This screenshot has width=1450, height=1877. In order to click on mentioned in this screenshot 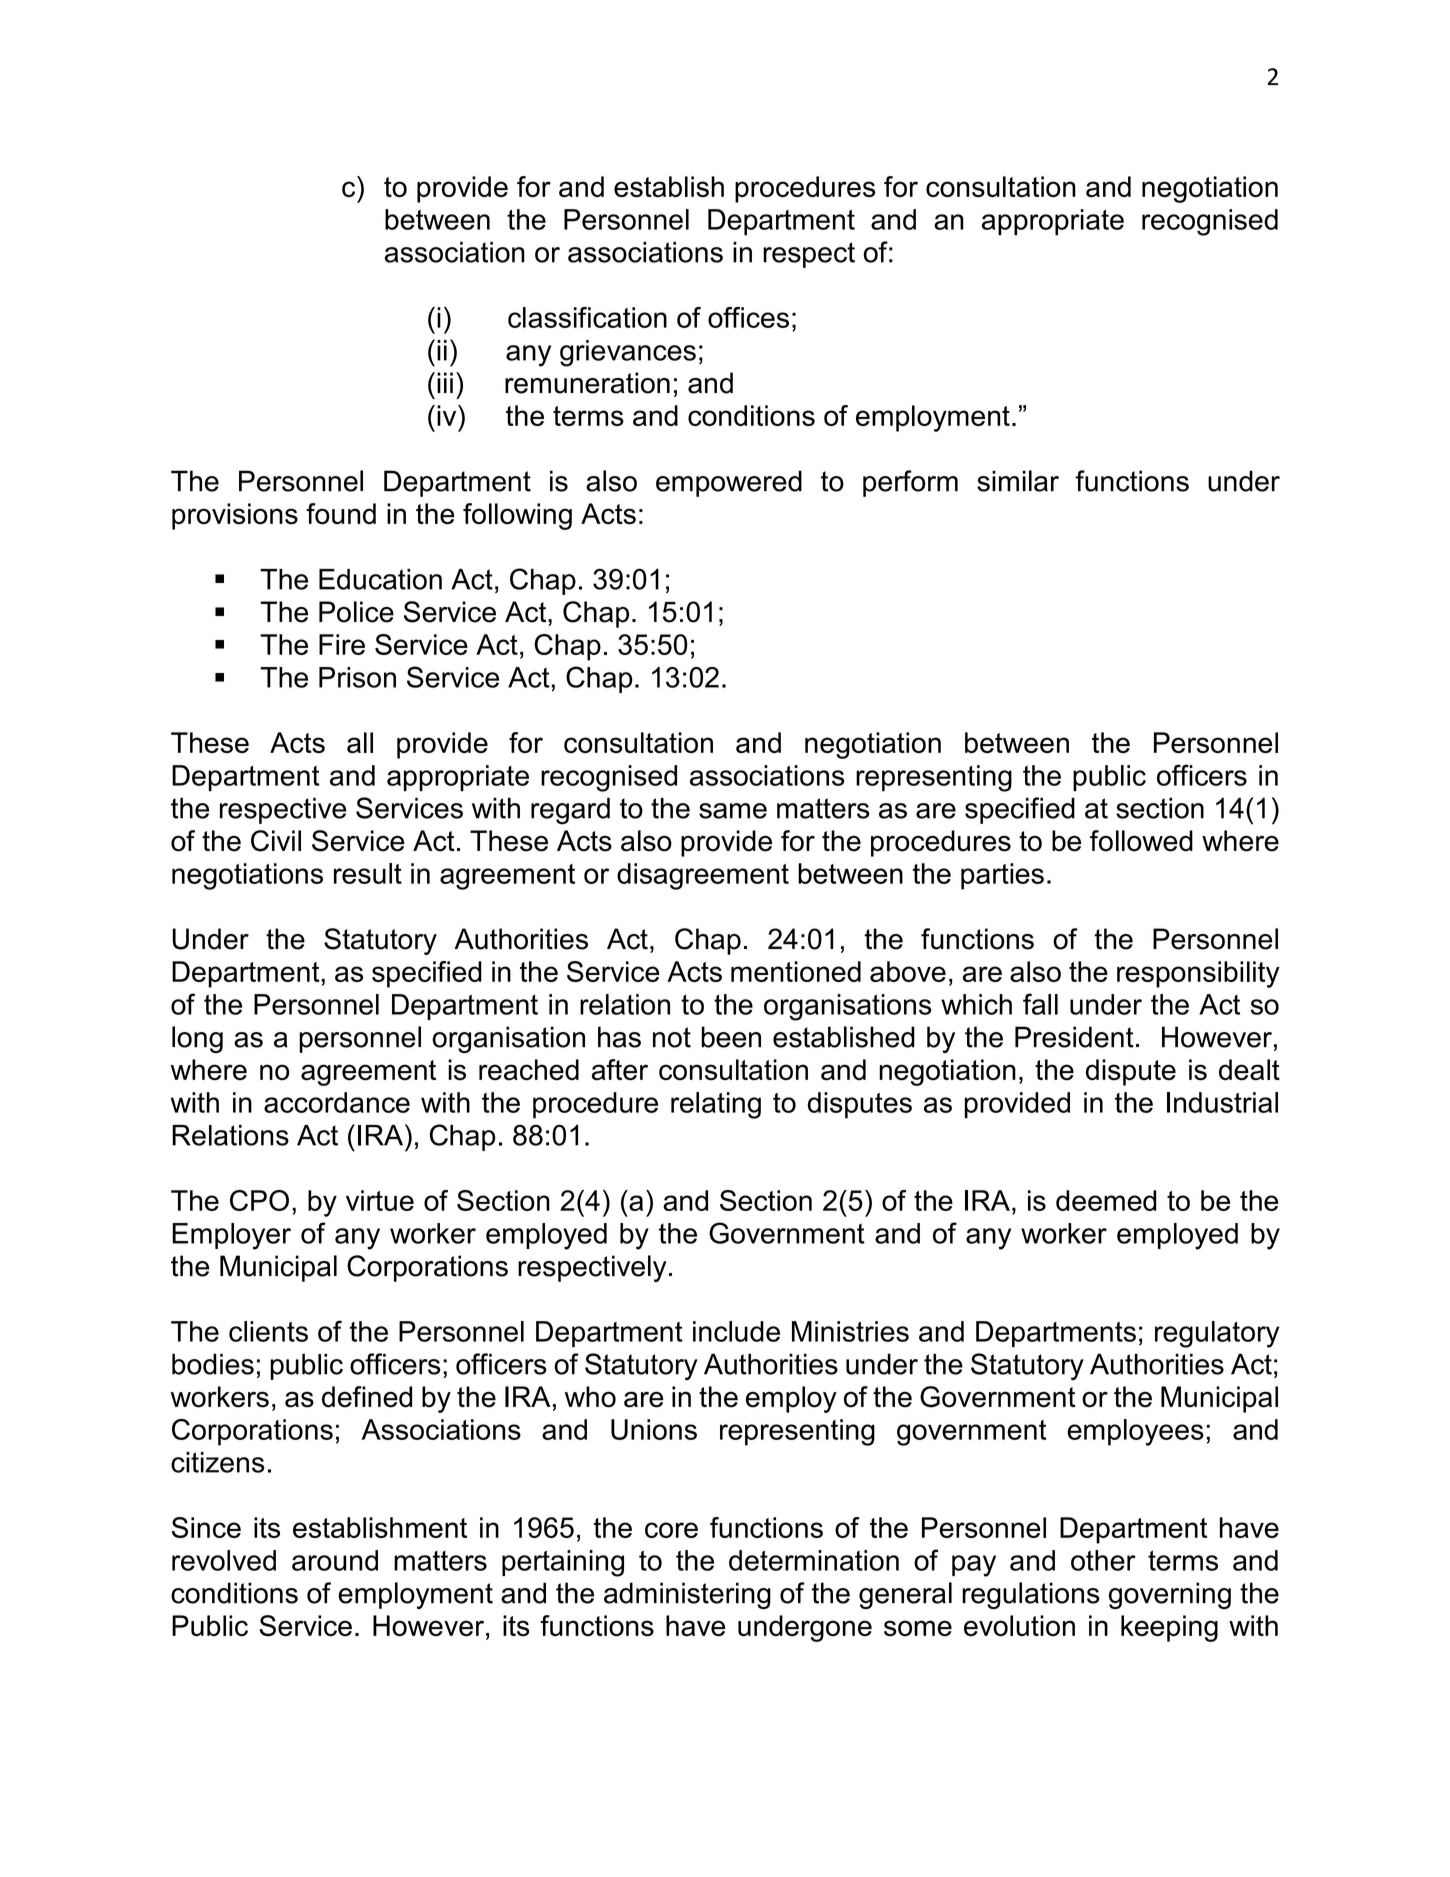, I will do `click(796, 971)`.
